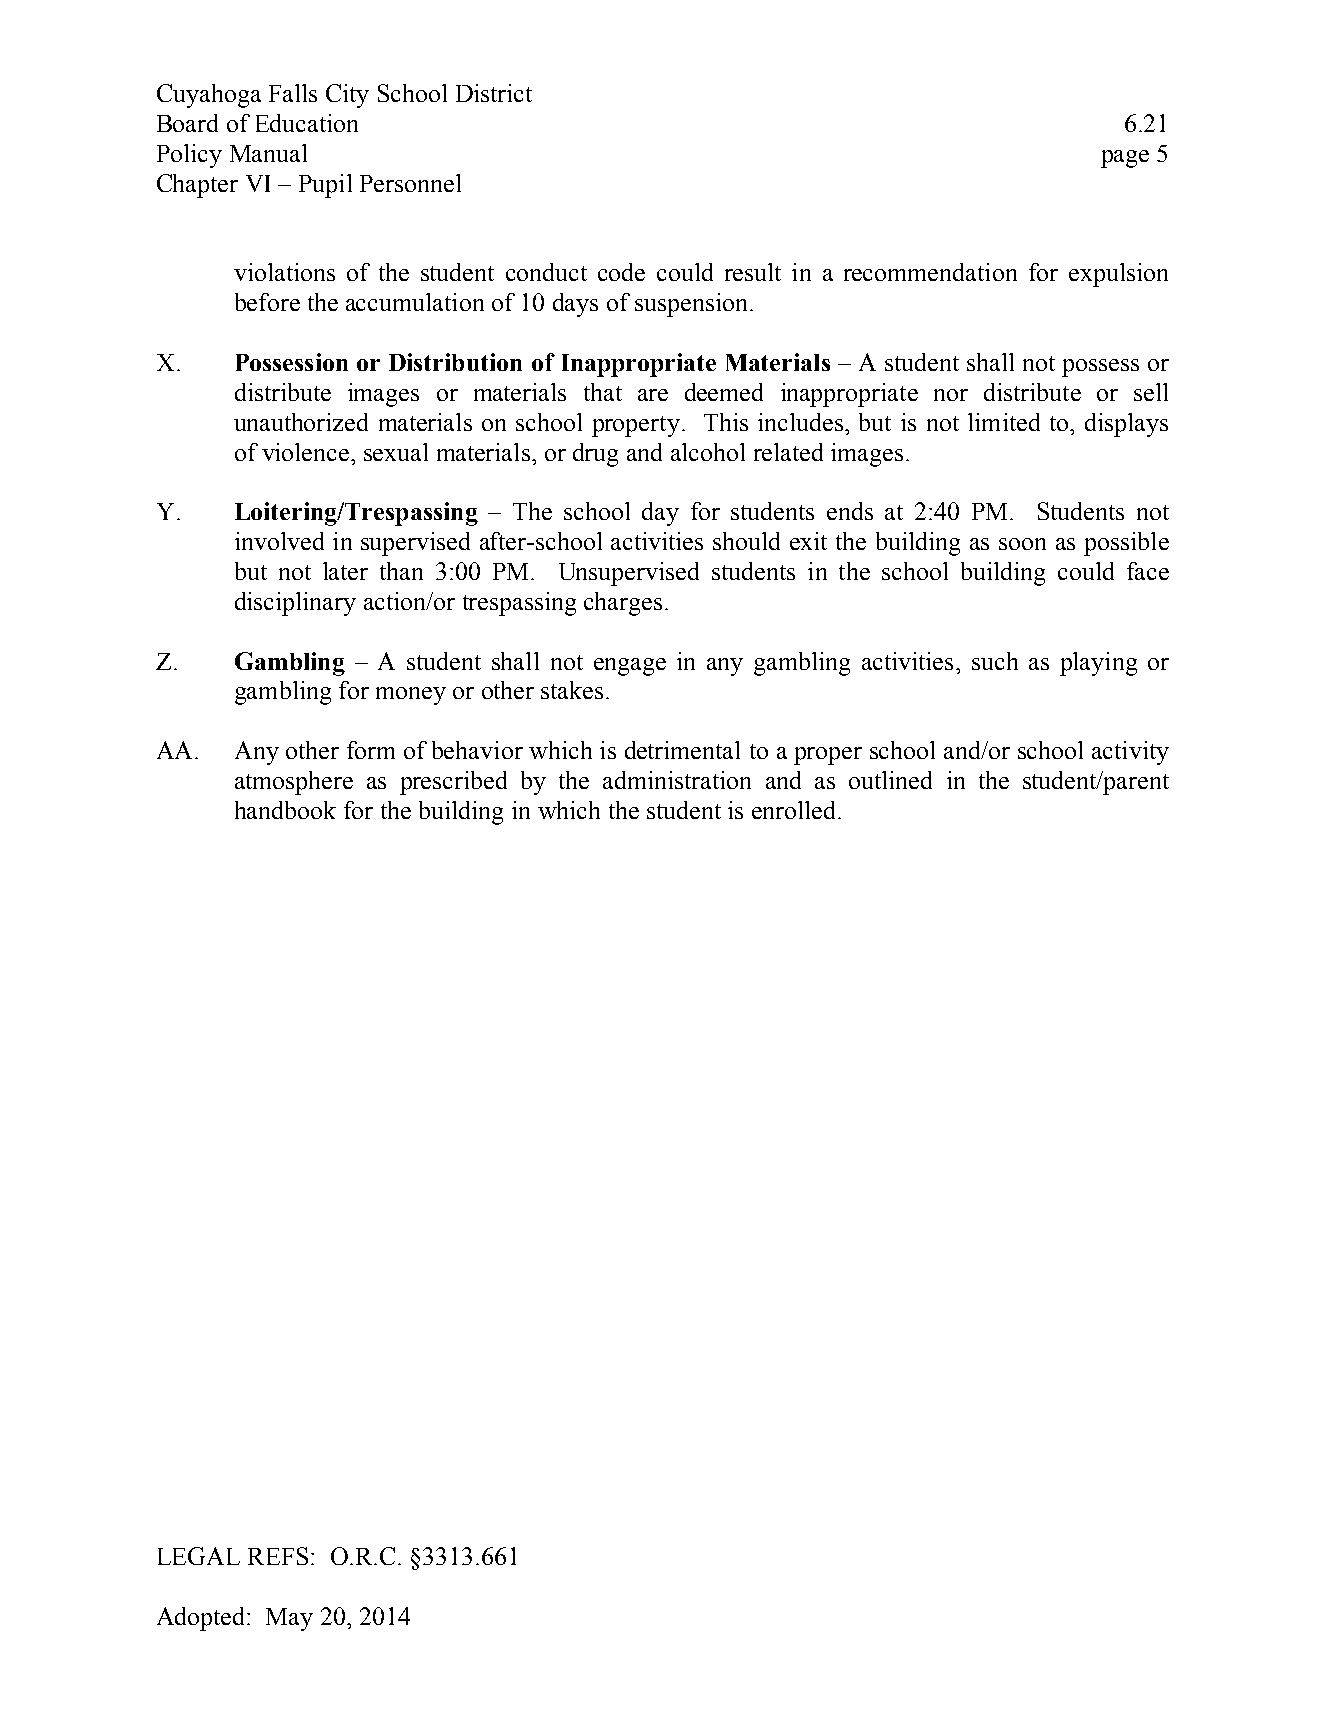  I want to click on page, so click(1125, 159).
